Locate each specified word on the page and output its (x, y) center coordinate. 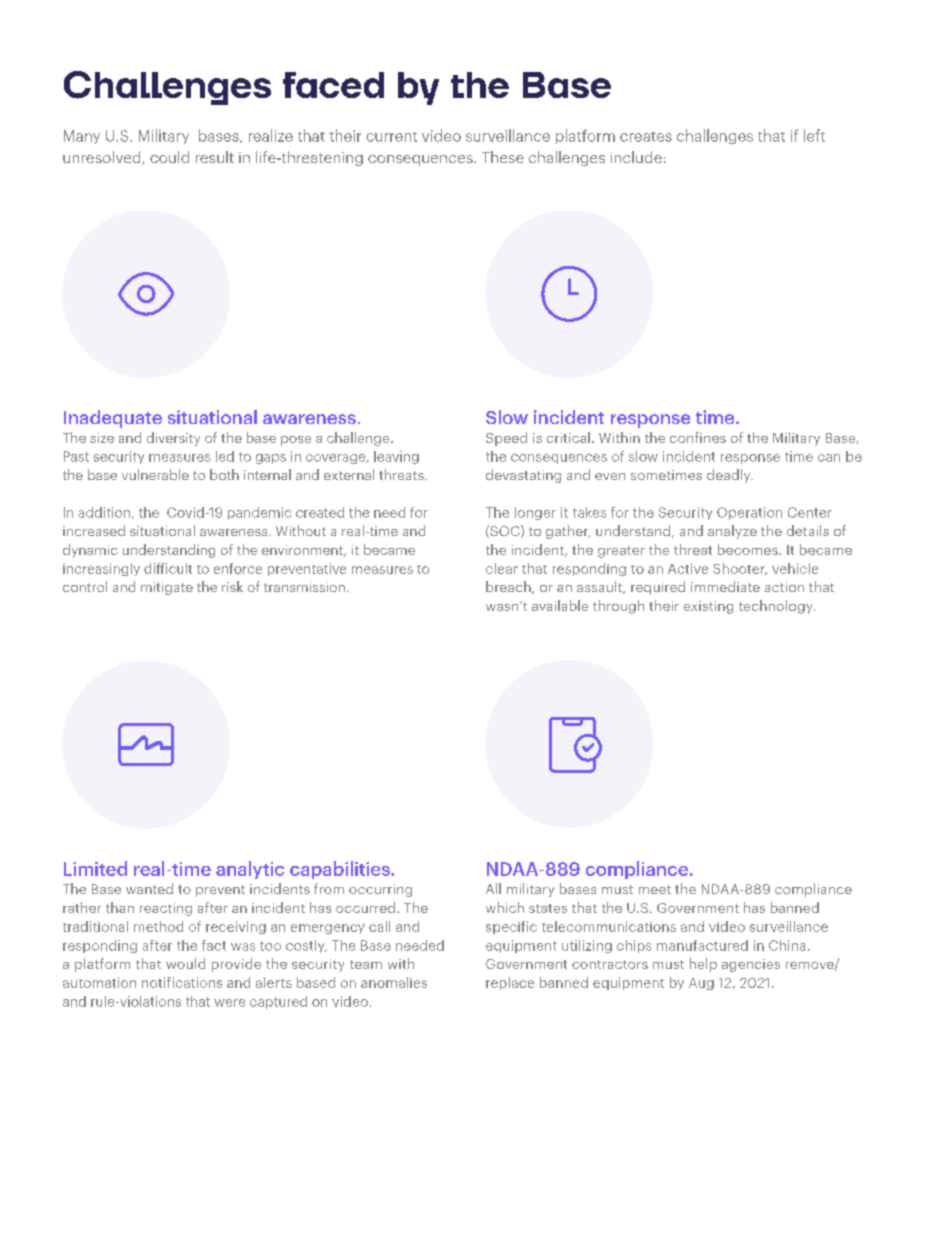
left (814, 135)
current (391, 137)
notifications (182, 982)
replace (510, 983)
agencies (751, 965)
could (169, 157)
